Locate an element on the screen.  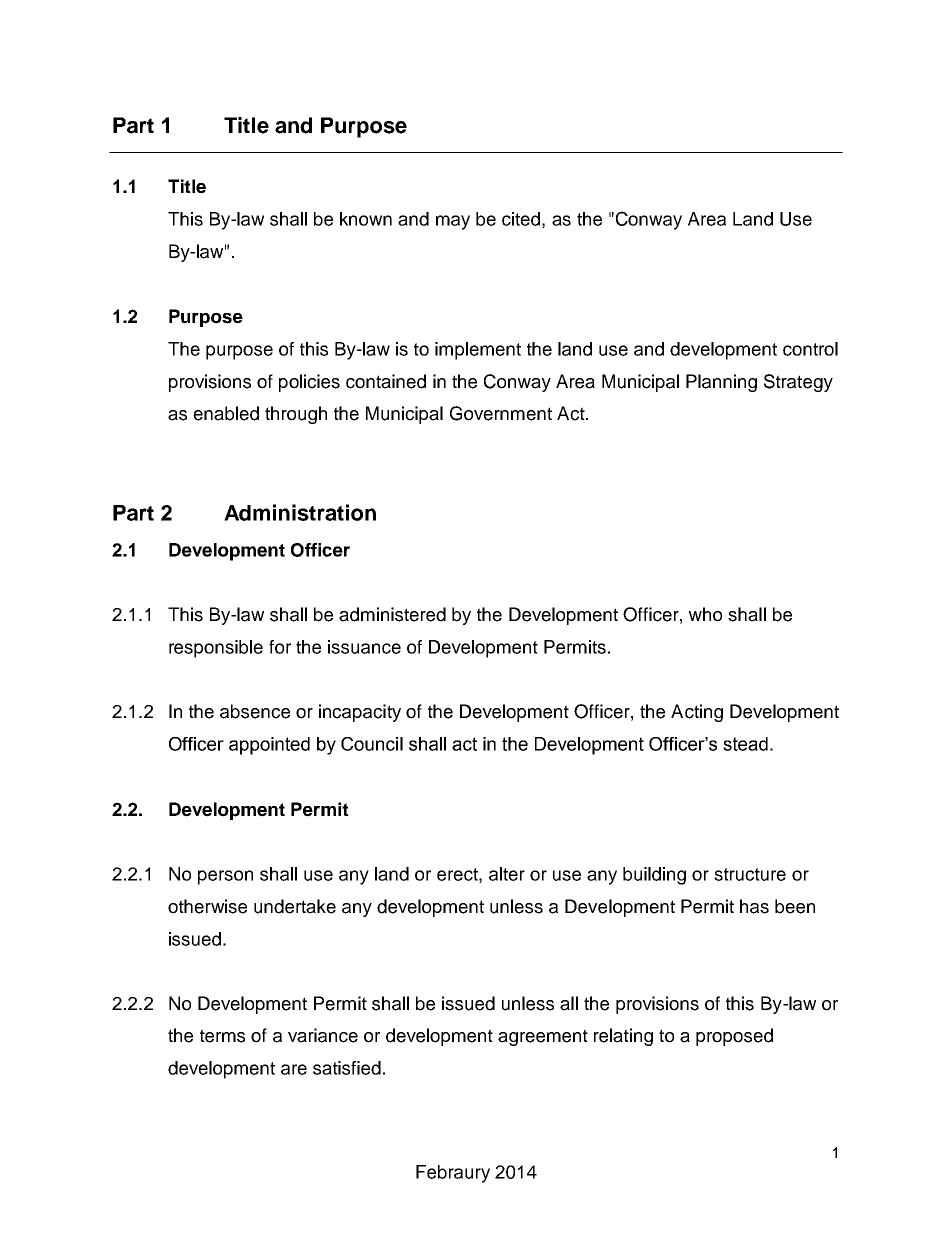
variance is located at coordinates (323, 1035).
